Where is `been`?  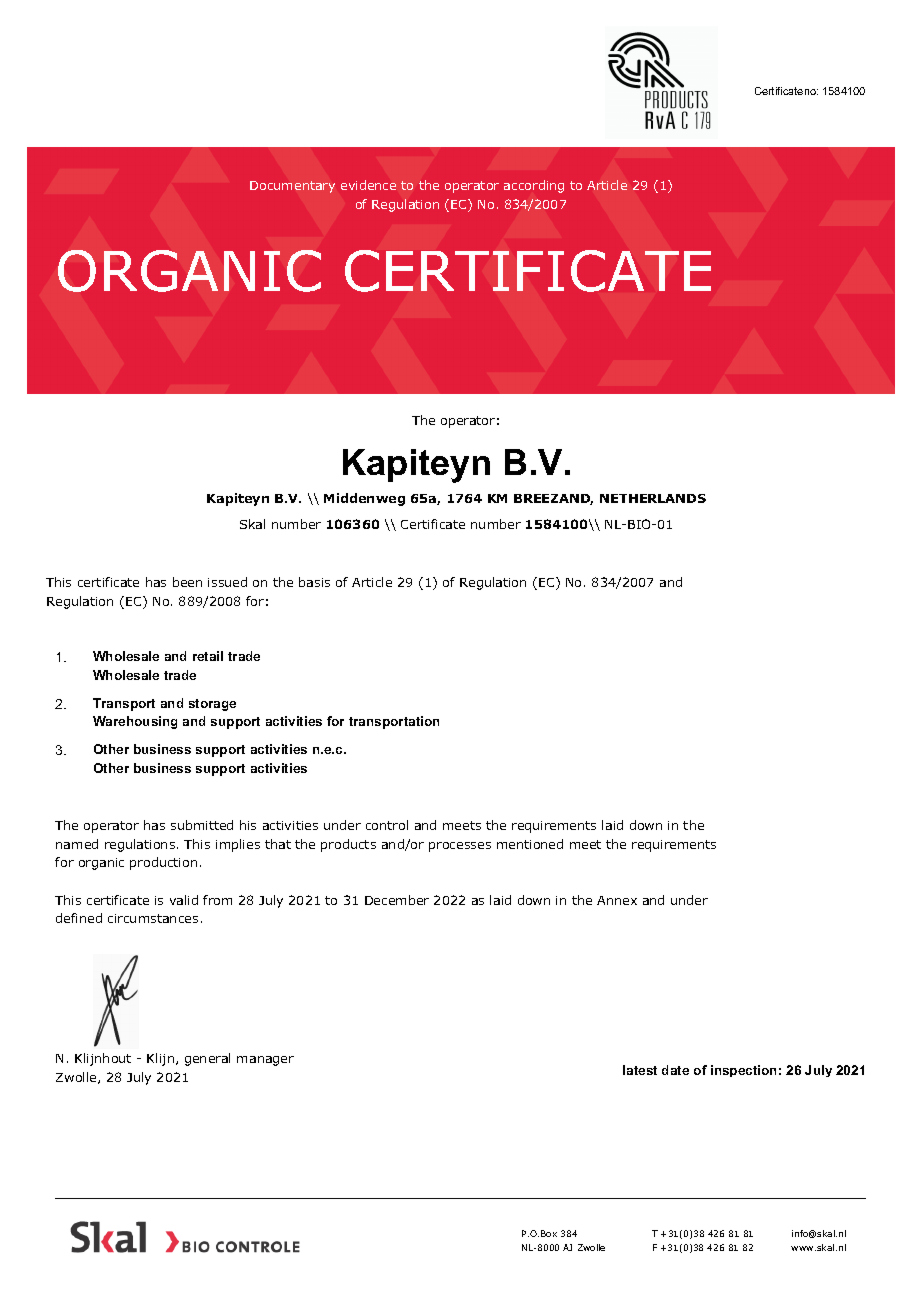
been is located at coordinates (187, 582).
